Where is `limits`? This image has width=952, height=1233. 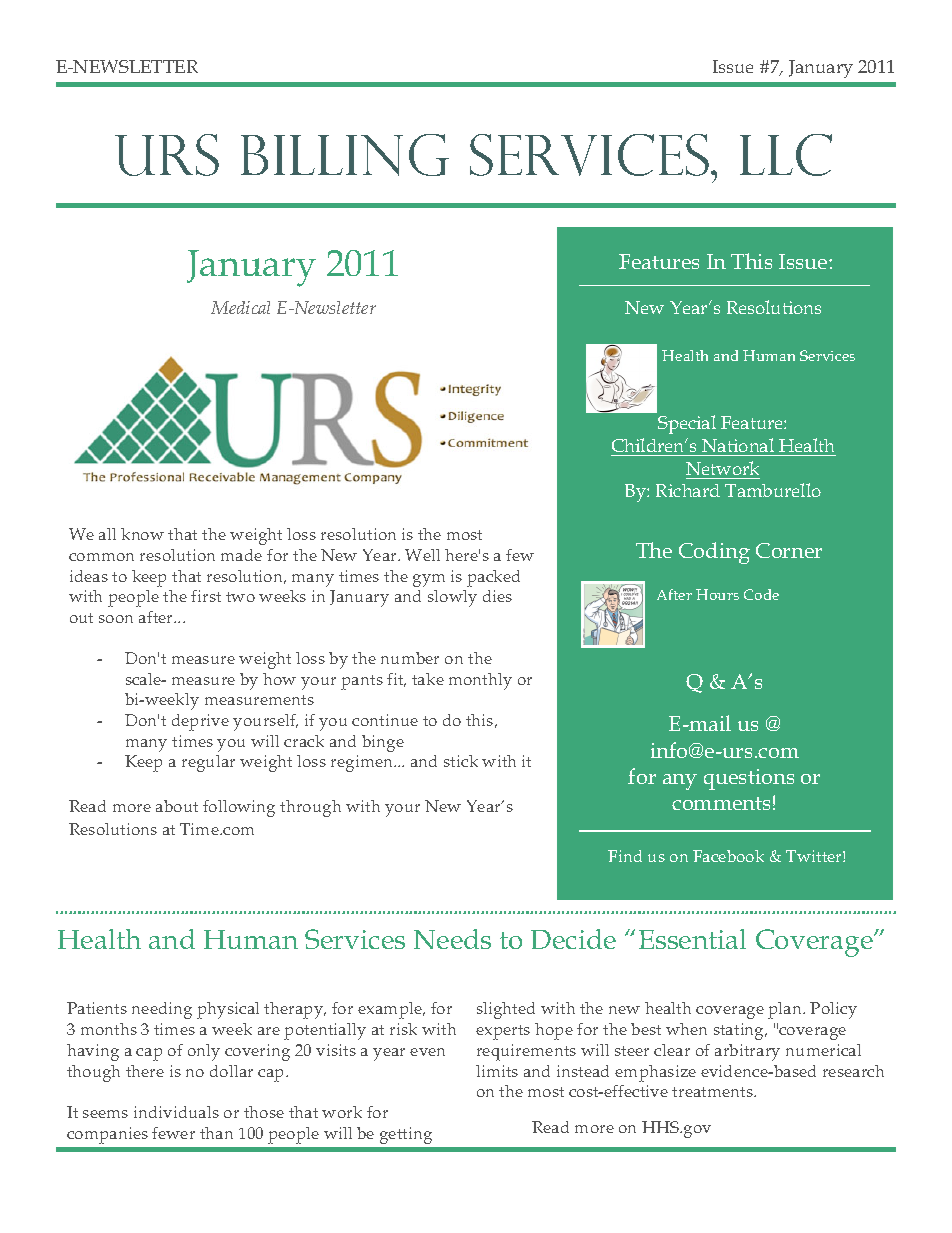
limits is located at coordinates (497, 1071).
